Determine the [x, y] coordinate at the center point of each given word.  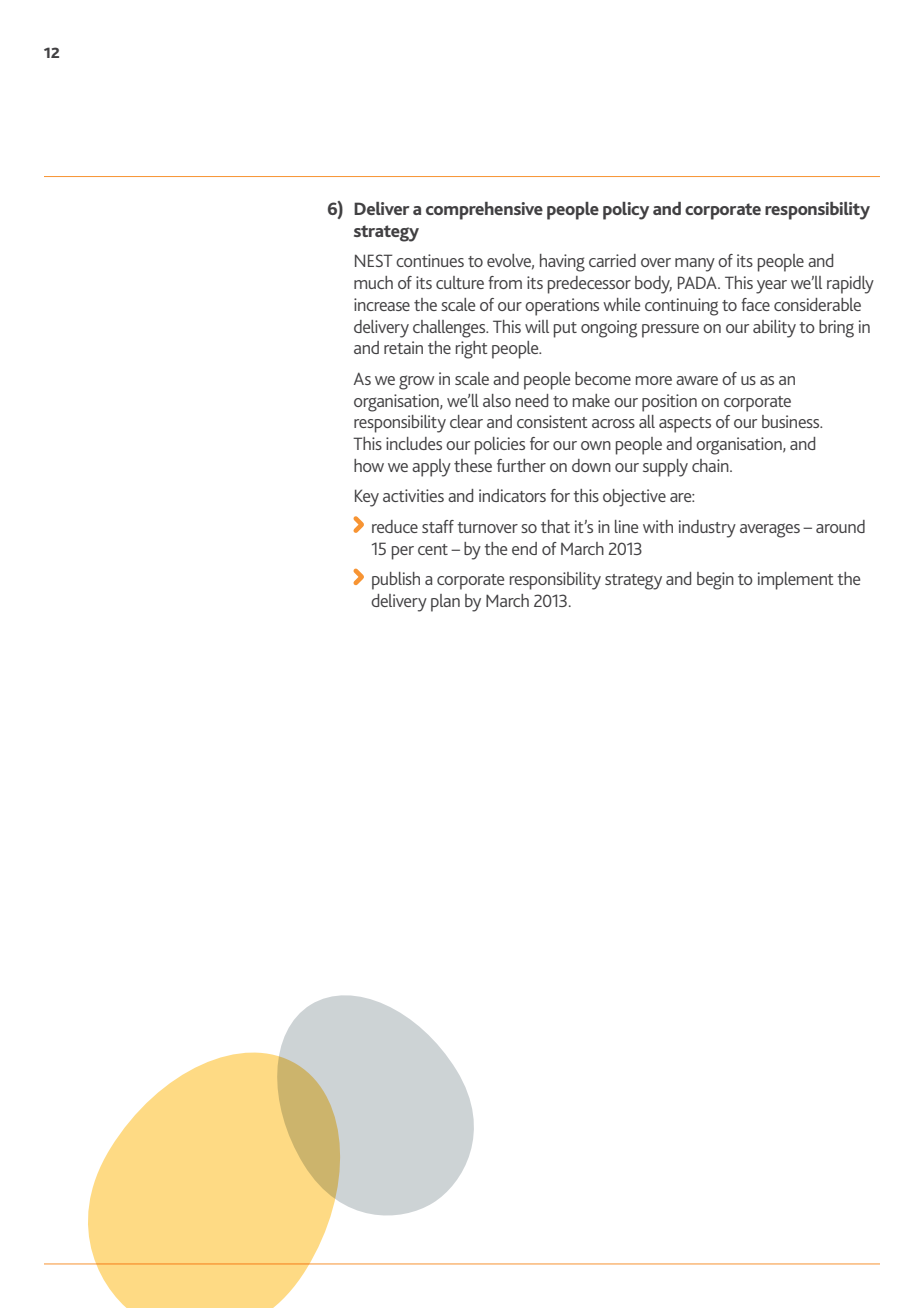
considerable [817, 304]
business [792, 421]
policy [626, 211]
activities [413, 495]
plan [445, 603]
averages [770, 530]
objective [634, 498]
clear [466, 421]
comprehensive [484, 211]
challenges [450, 329]
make [591, 400]
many [695, 265]
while [621, 304]
